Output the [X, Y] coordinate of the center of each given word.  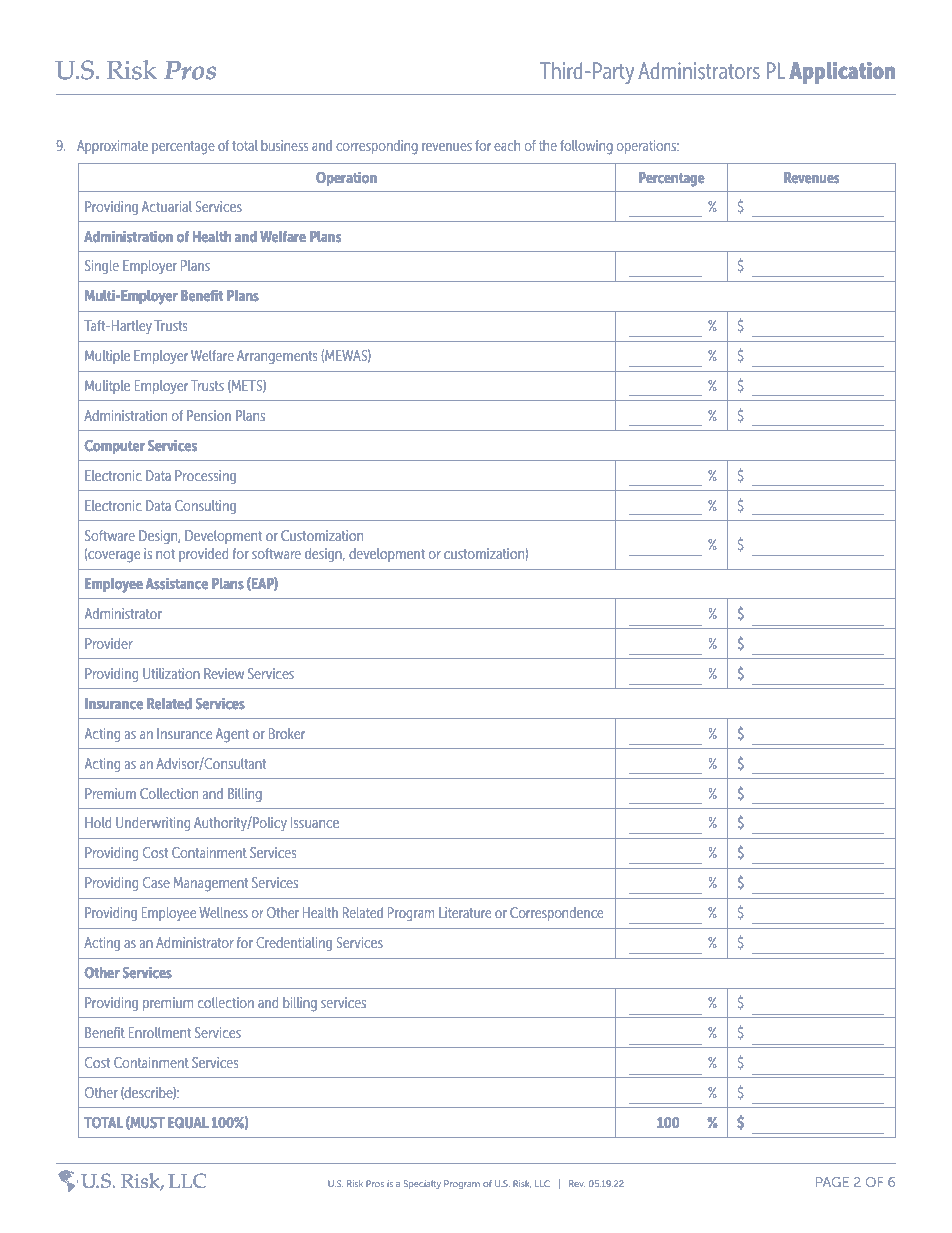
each [507, 145]
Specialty [422, 1184]
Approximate [112, 147]
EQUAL [188, 1122]
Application [842, 73]
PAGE [832, 1182]
